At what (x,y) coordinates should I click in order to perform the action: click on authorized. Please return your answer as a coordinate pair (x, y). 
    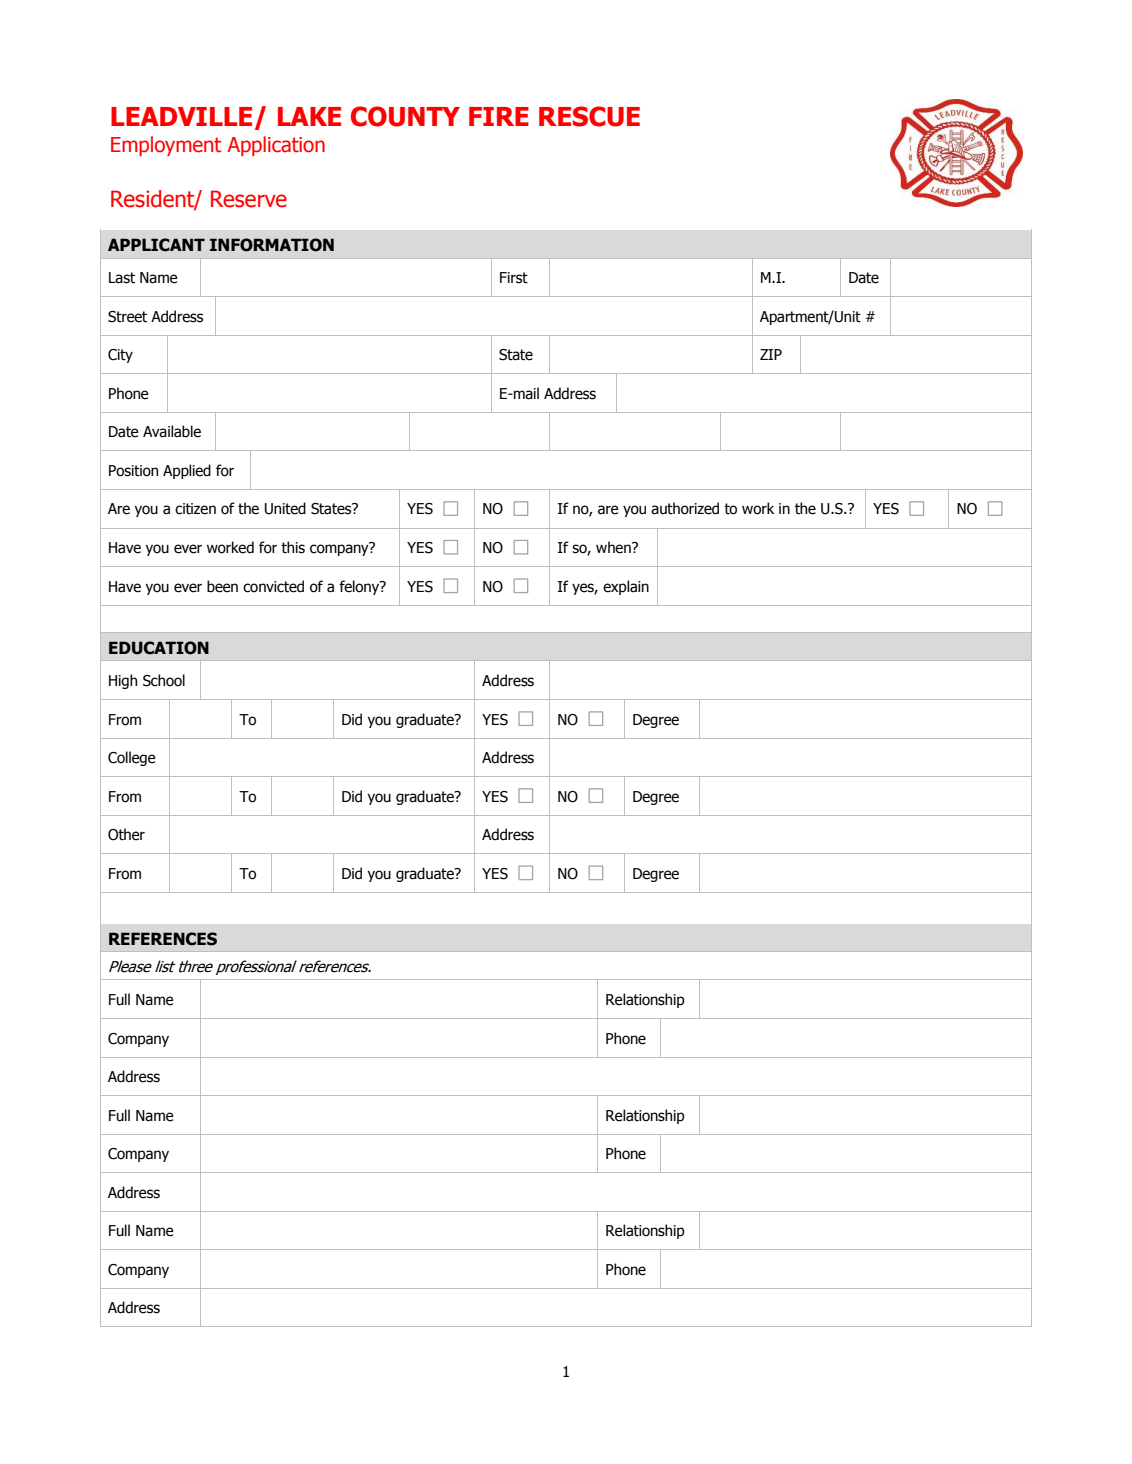
    Looking at the image, I should click on (685, 508).
